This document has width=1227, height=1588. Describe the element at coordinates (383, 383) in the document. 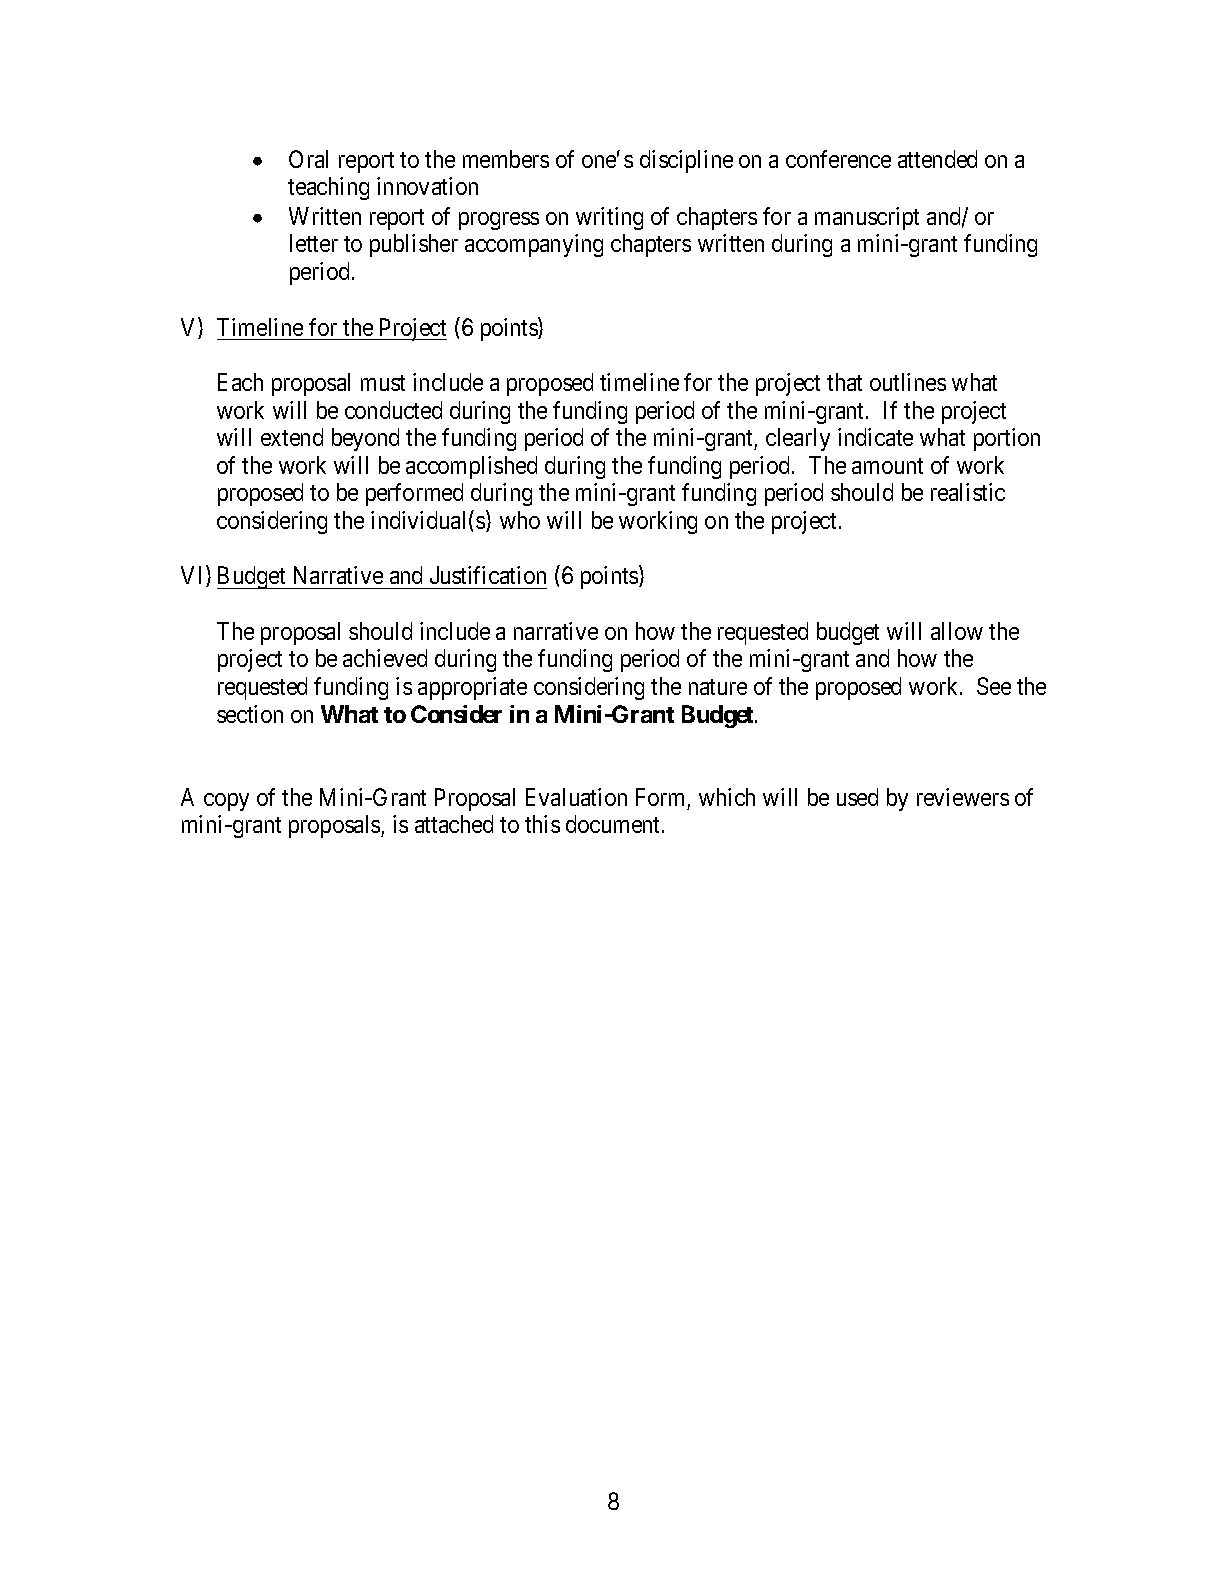

I see `must` at that location.
